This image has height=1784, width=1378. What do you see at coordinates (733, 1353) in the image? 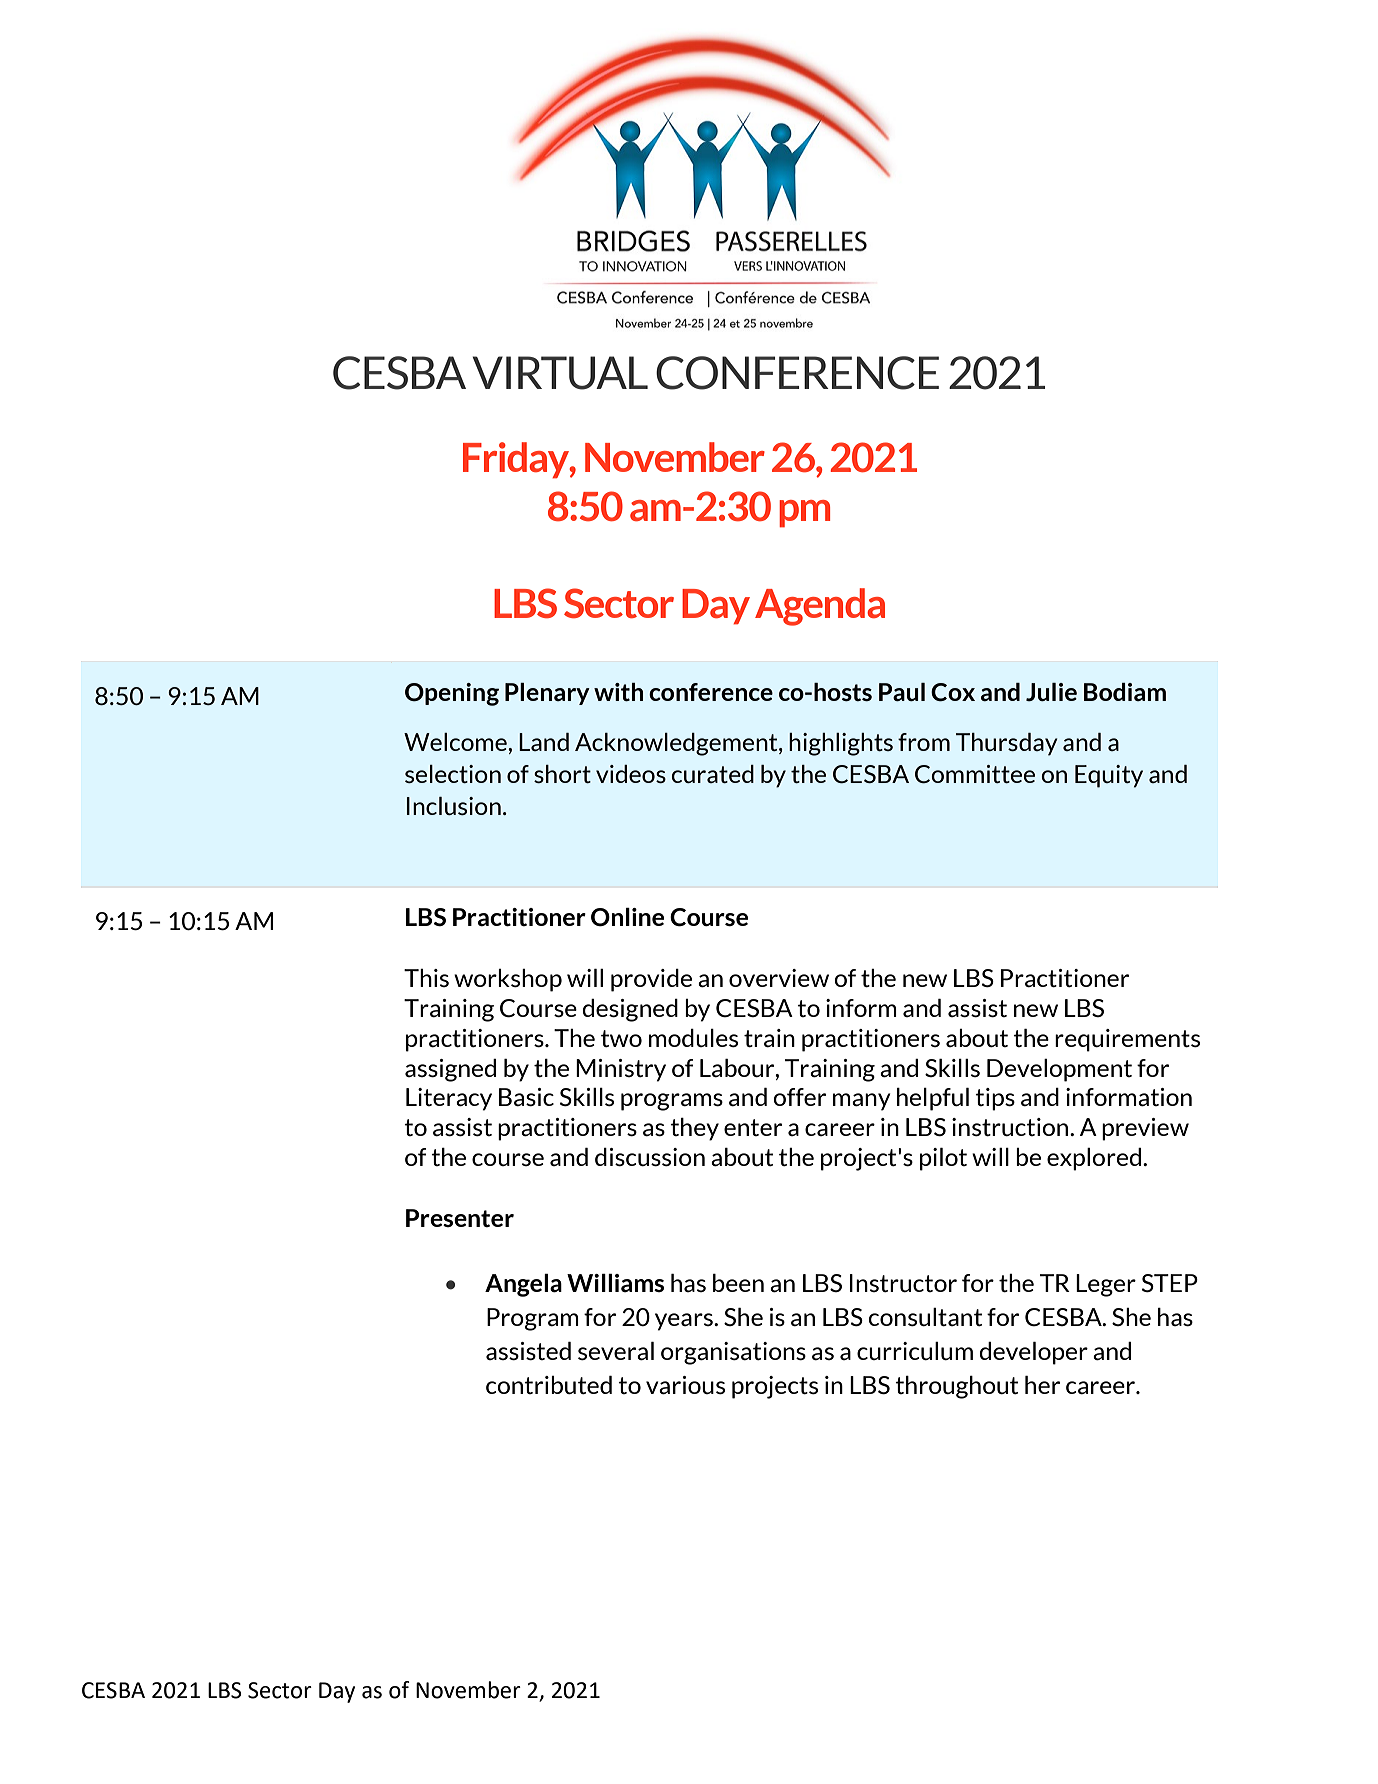
I see `organisations` at bounding box center [733, 1353].
